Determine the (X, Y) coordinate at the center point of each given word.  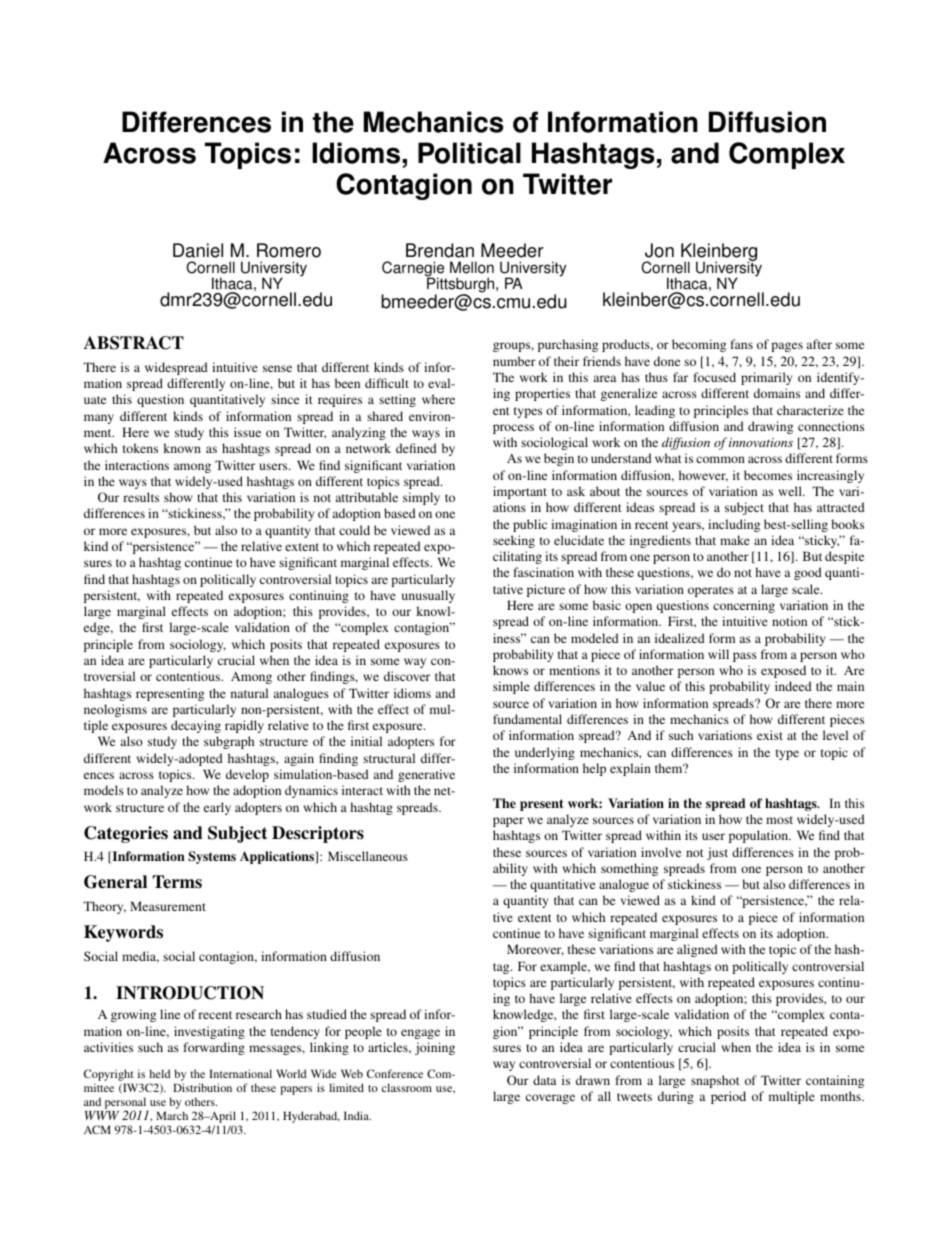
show (178, 497)
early (217, 808)
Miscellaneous (368, 856)
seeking (514, 541)
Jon (659, 250)
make (735, 540)
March (172, 1115)
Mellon (472, 267)
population (760, 836)
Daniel (198, 250)
